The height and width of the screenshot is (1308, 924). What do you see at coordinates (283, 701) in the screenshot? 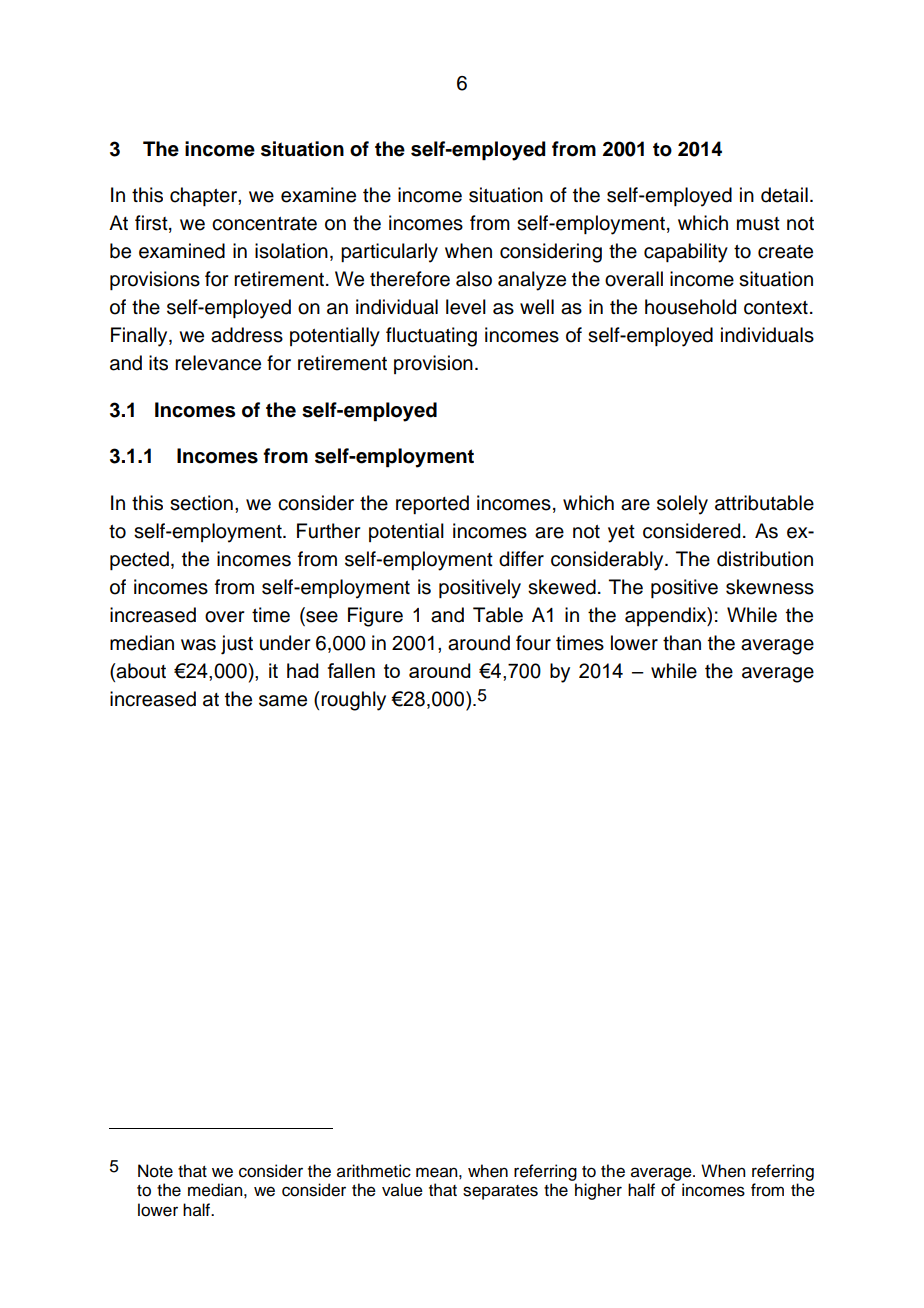
I see `same` at bounding box center [283, 701].
